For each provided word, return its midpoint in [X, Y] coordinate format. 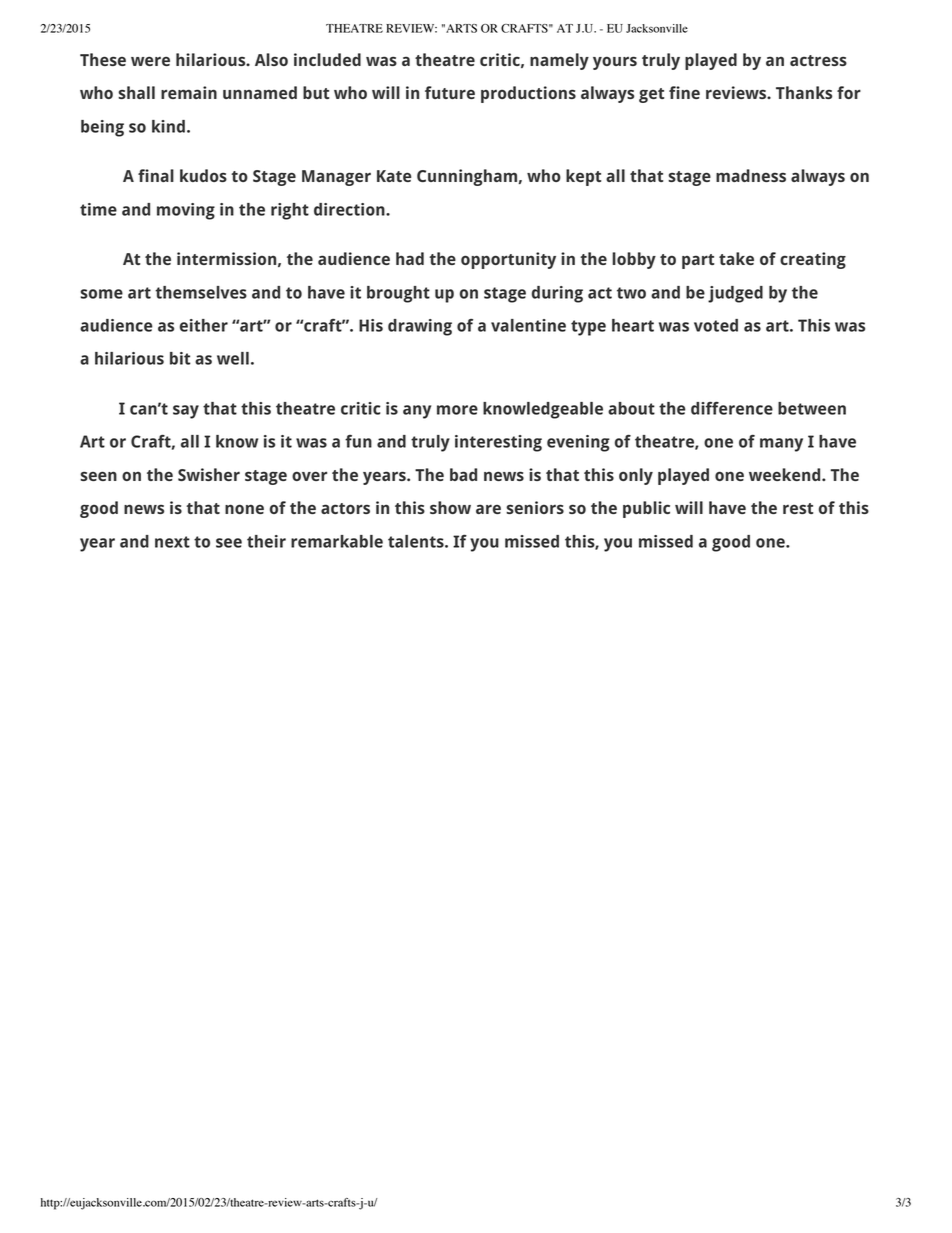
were [150, 61]
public [646, 509]
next [172, 542]
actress [818, 60]
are [488, 509]
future [450, 92]
